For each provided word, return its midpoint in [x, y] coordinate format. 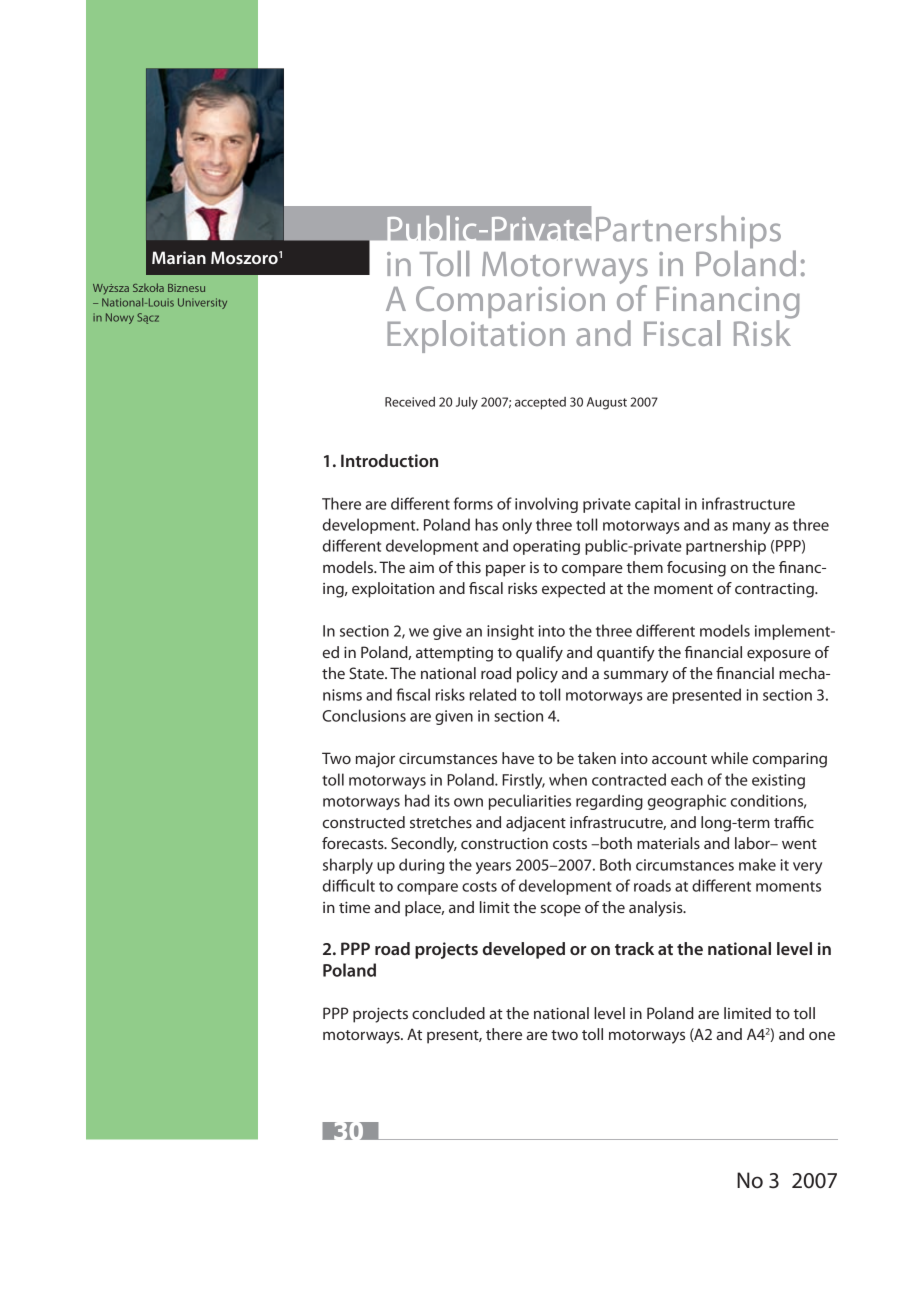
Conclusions [364, 715]
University [202, 303]
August [607, 403]
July [467, 403]
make [757, 864]
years [493, 868]
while [729, 758]
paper [506, 570]
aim [421, 567]
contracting [775, 590]
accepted [540, 403]
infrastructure [748, 503]
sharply [348, 866]
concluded [448, 1013]
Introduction [389, 460]
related [493, 694]
